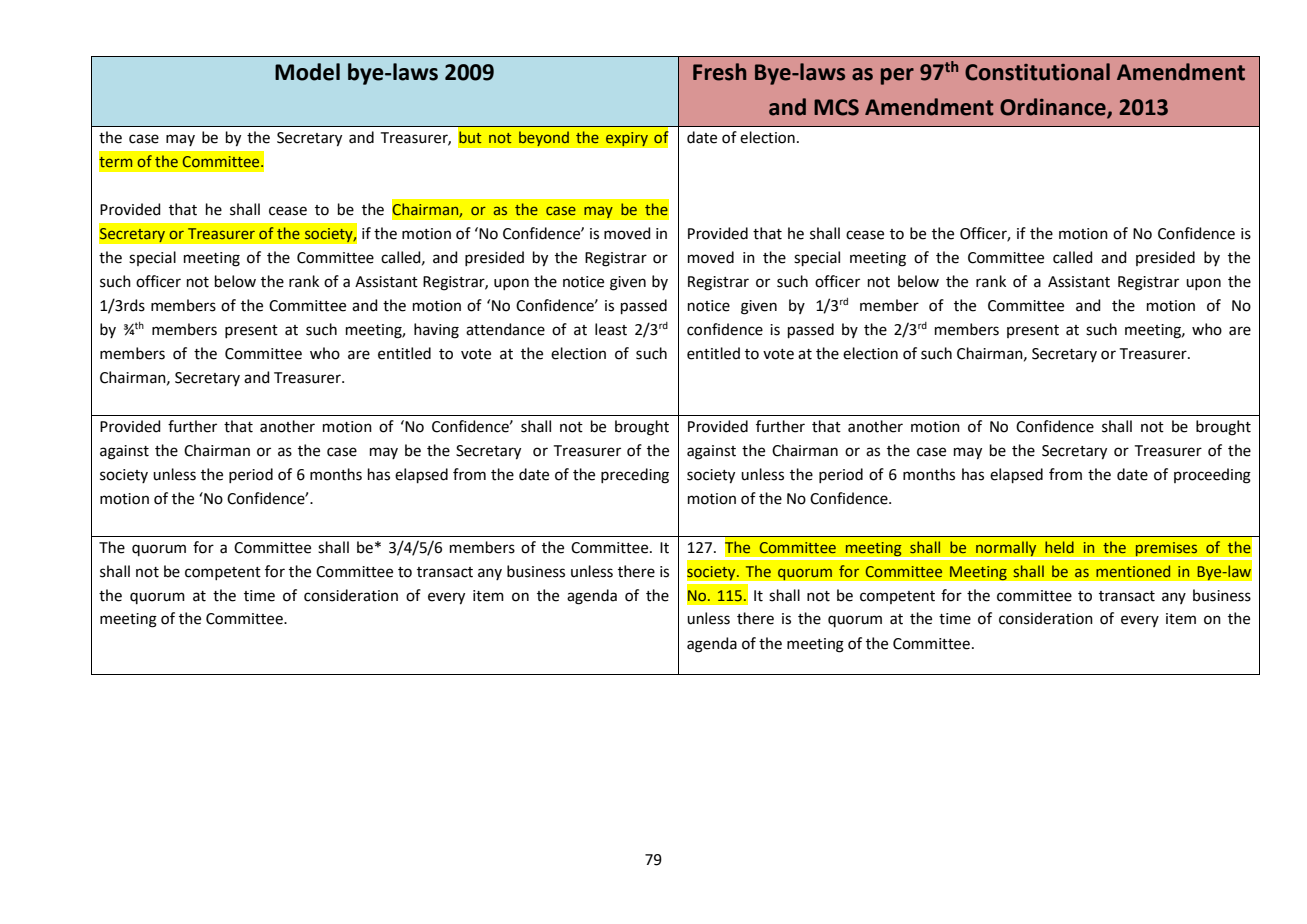  I want to click on normally, so click(1006, 549).
